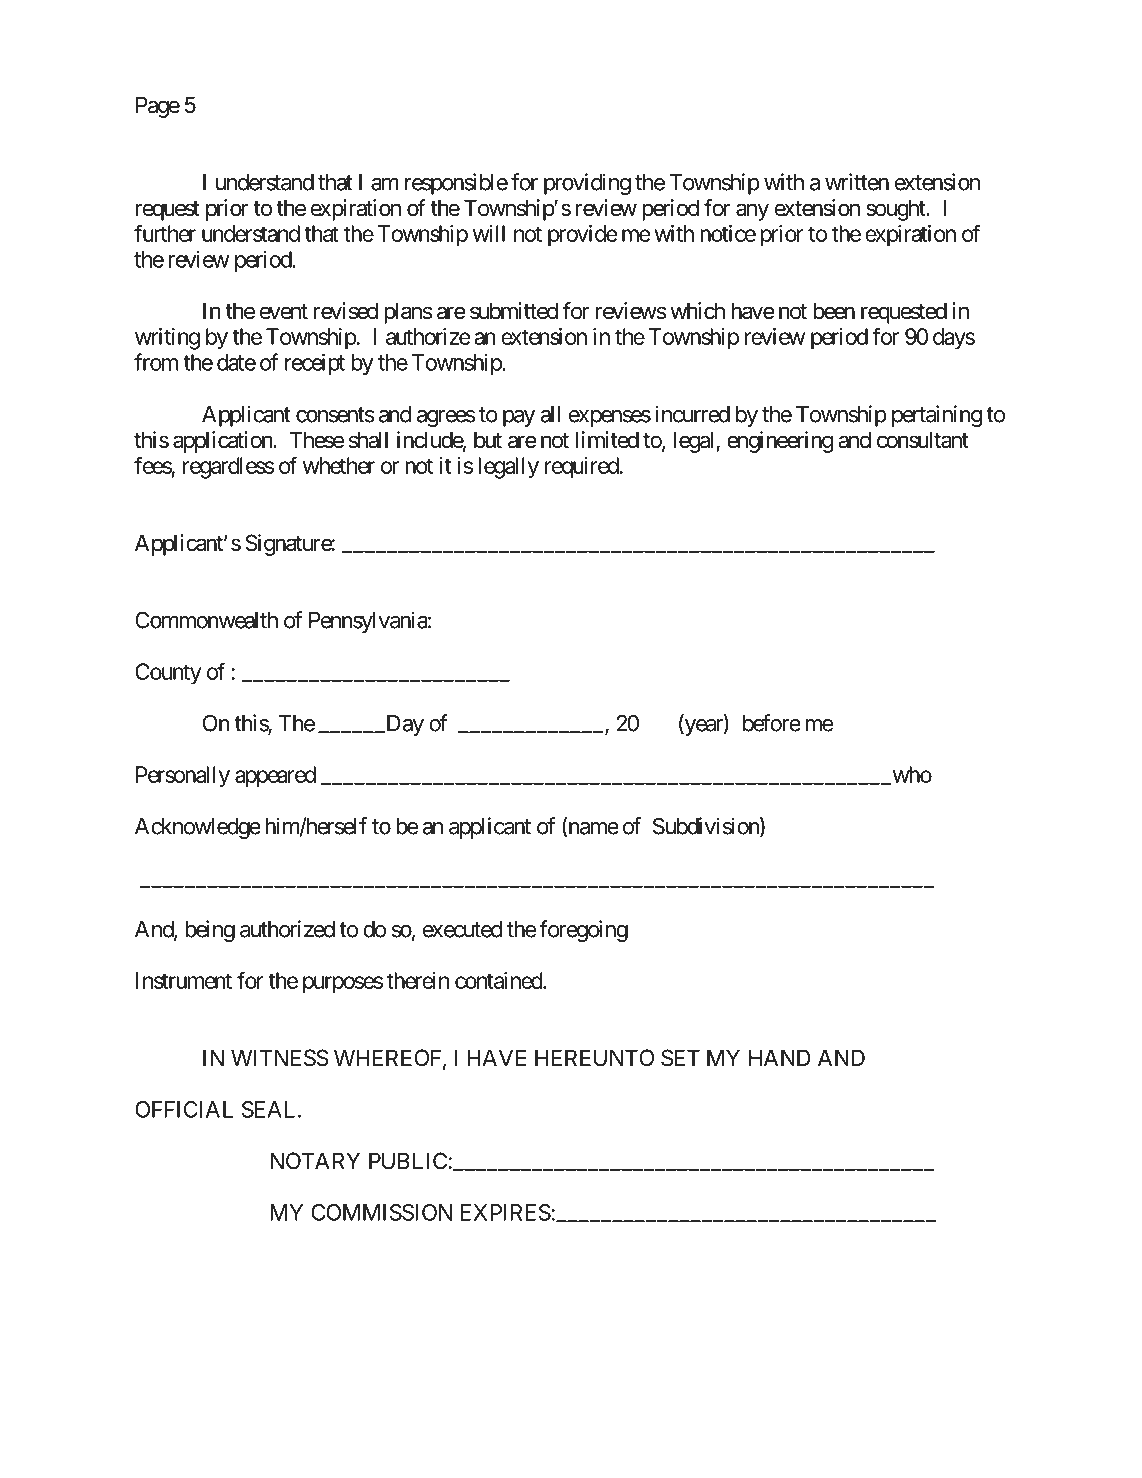 Image resolution: width=1142 pixels, height=1478 pixels. What do you see at coordinates (582, 468) in the image?
I see `required` at bounding box center [582, 468].
